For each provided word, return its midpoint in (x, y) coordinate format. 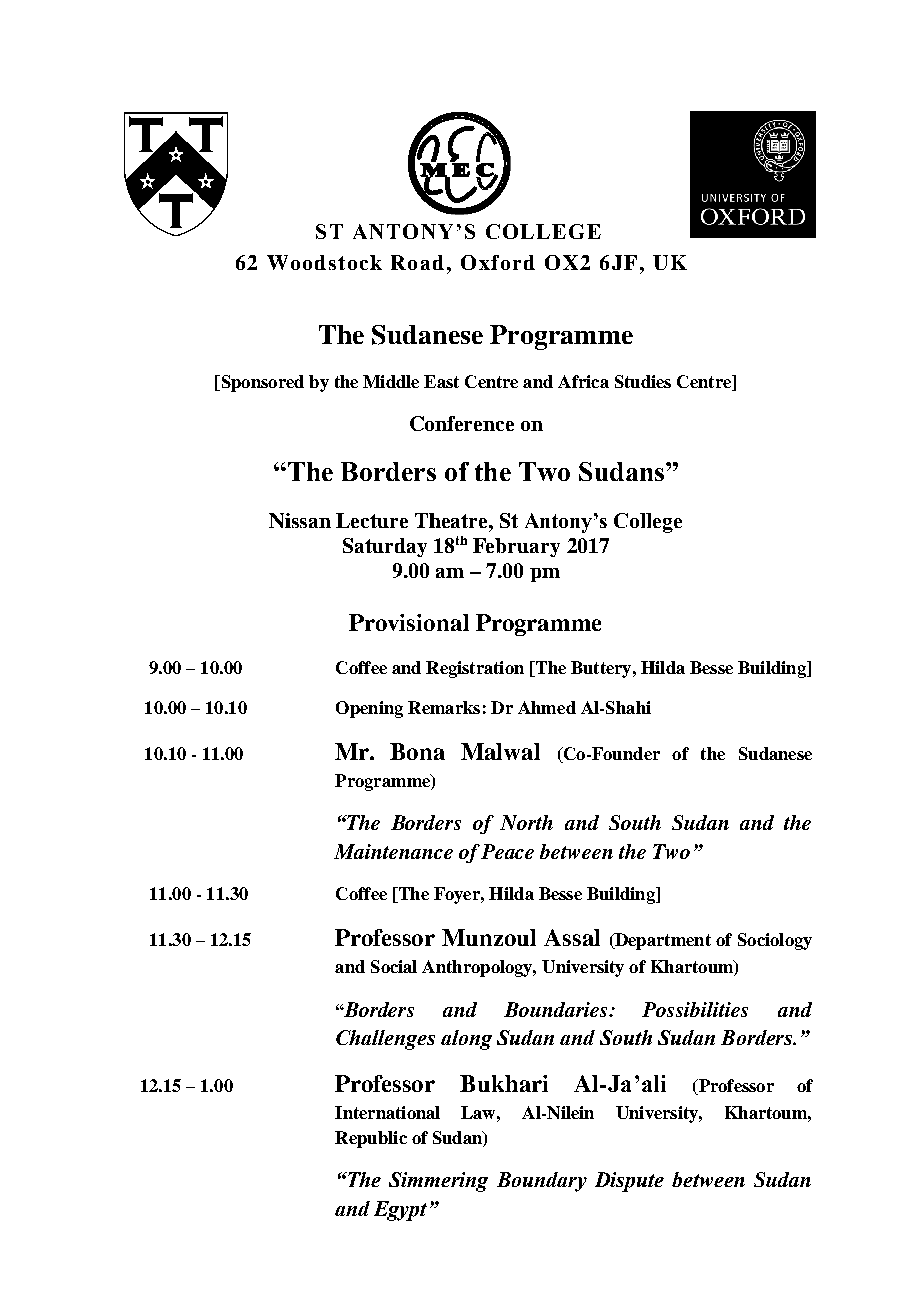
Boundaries (557, 1009)
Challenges (385, 1040)
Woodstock (324, 262)
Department (662, 941)
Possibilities (695, 1009)
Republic (371, 1139)
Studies (643, 381)
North (526, 822)
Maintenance (393, 851)
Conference (462, 423)
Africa (583, 381)
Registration (475, 669)
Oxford (498, 262)
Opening (369, 709)
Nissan (300, 520)
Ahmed (547, 707)
